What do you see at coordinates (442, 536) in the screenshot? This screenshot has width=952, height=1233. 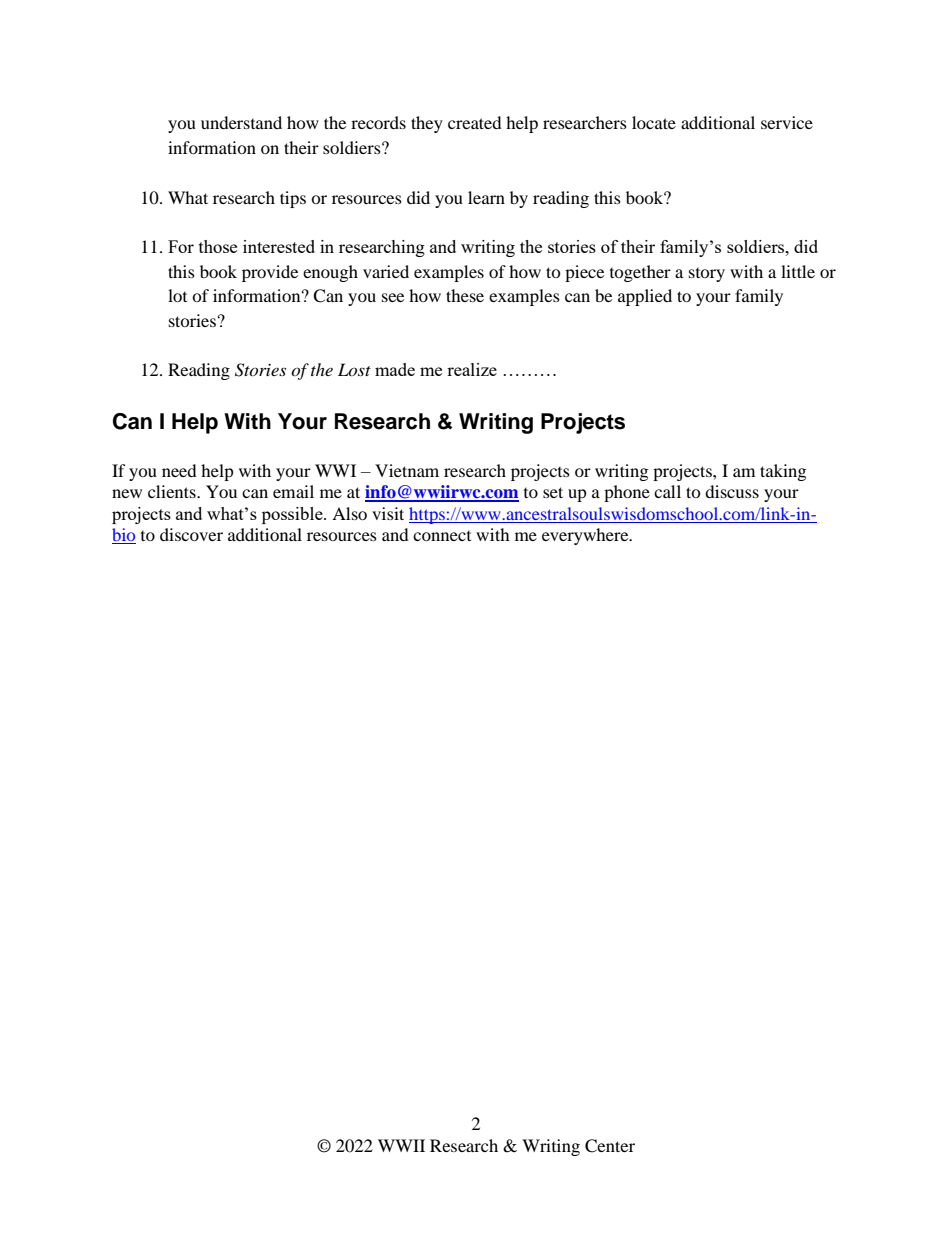 I see `connect` at bounding box center [442, 536].
